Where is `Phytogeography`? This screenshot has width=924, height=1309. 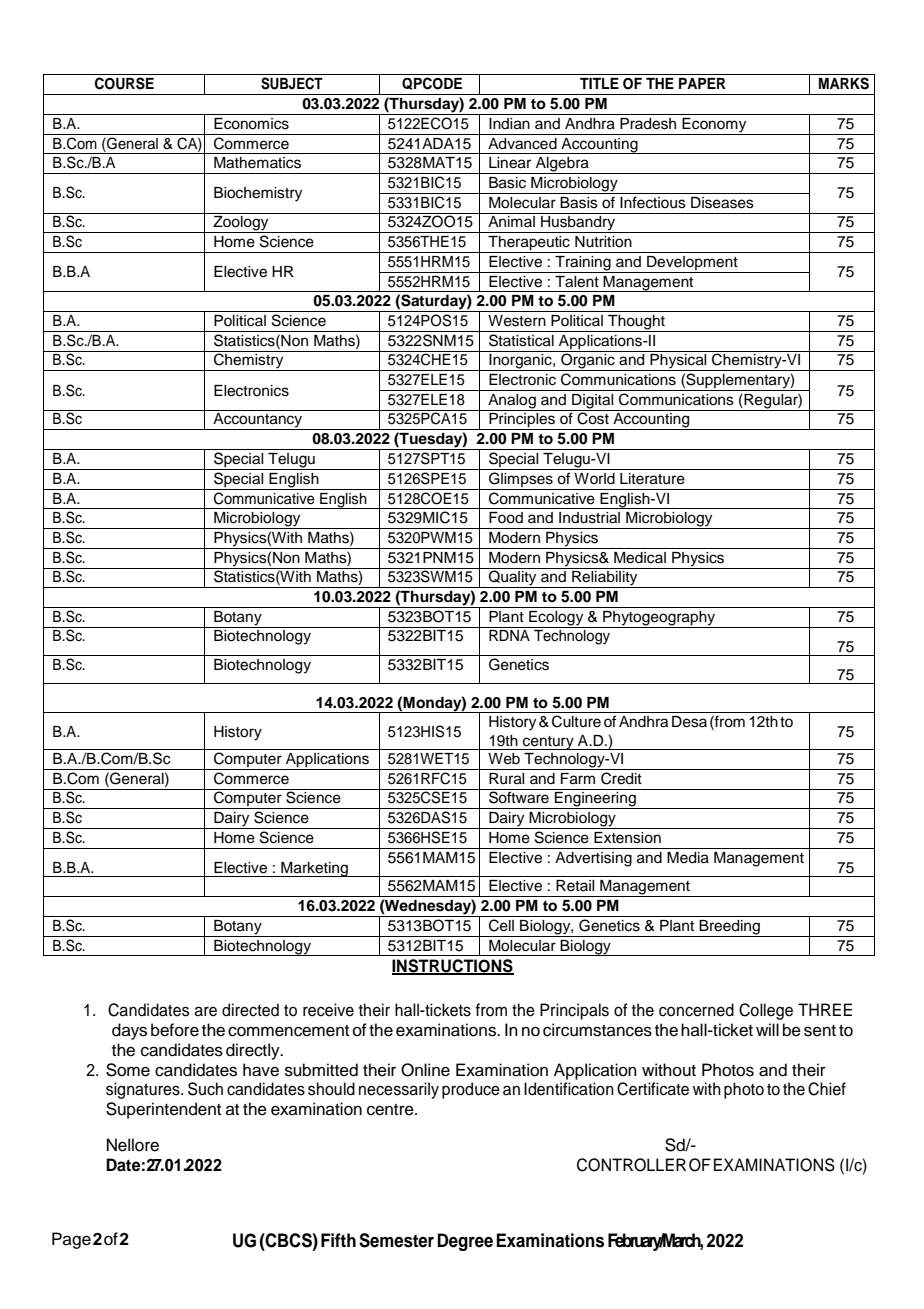 Phytogeography is located at coordinates (659, 619).
